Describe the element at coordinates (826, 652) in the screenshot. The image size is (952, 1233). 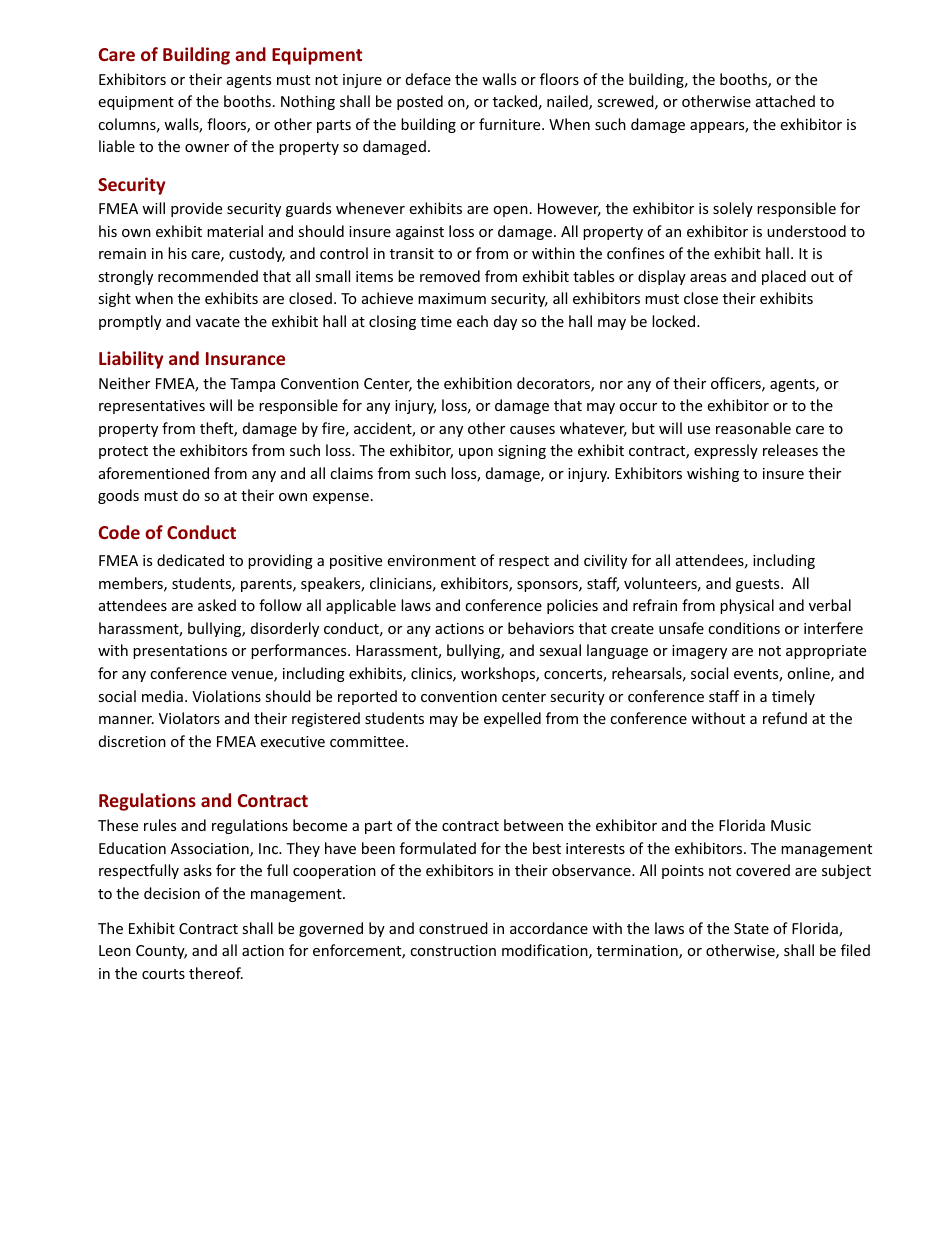
I see `appropriate` at that location.
